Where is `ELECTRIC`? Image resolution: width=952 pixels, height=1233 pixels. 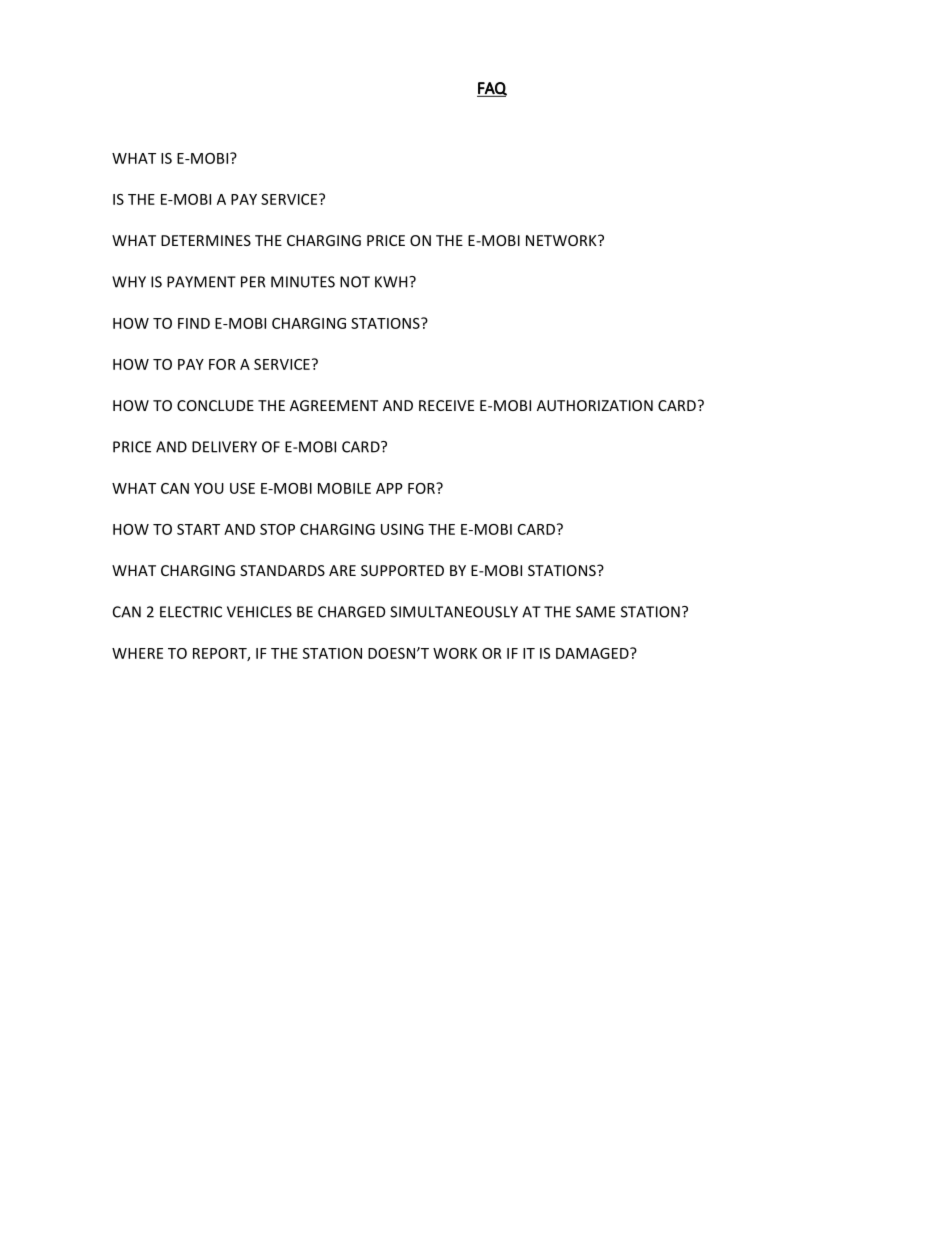 ELECTRIC is located at coordinates (191, 612).
